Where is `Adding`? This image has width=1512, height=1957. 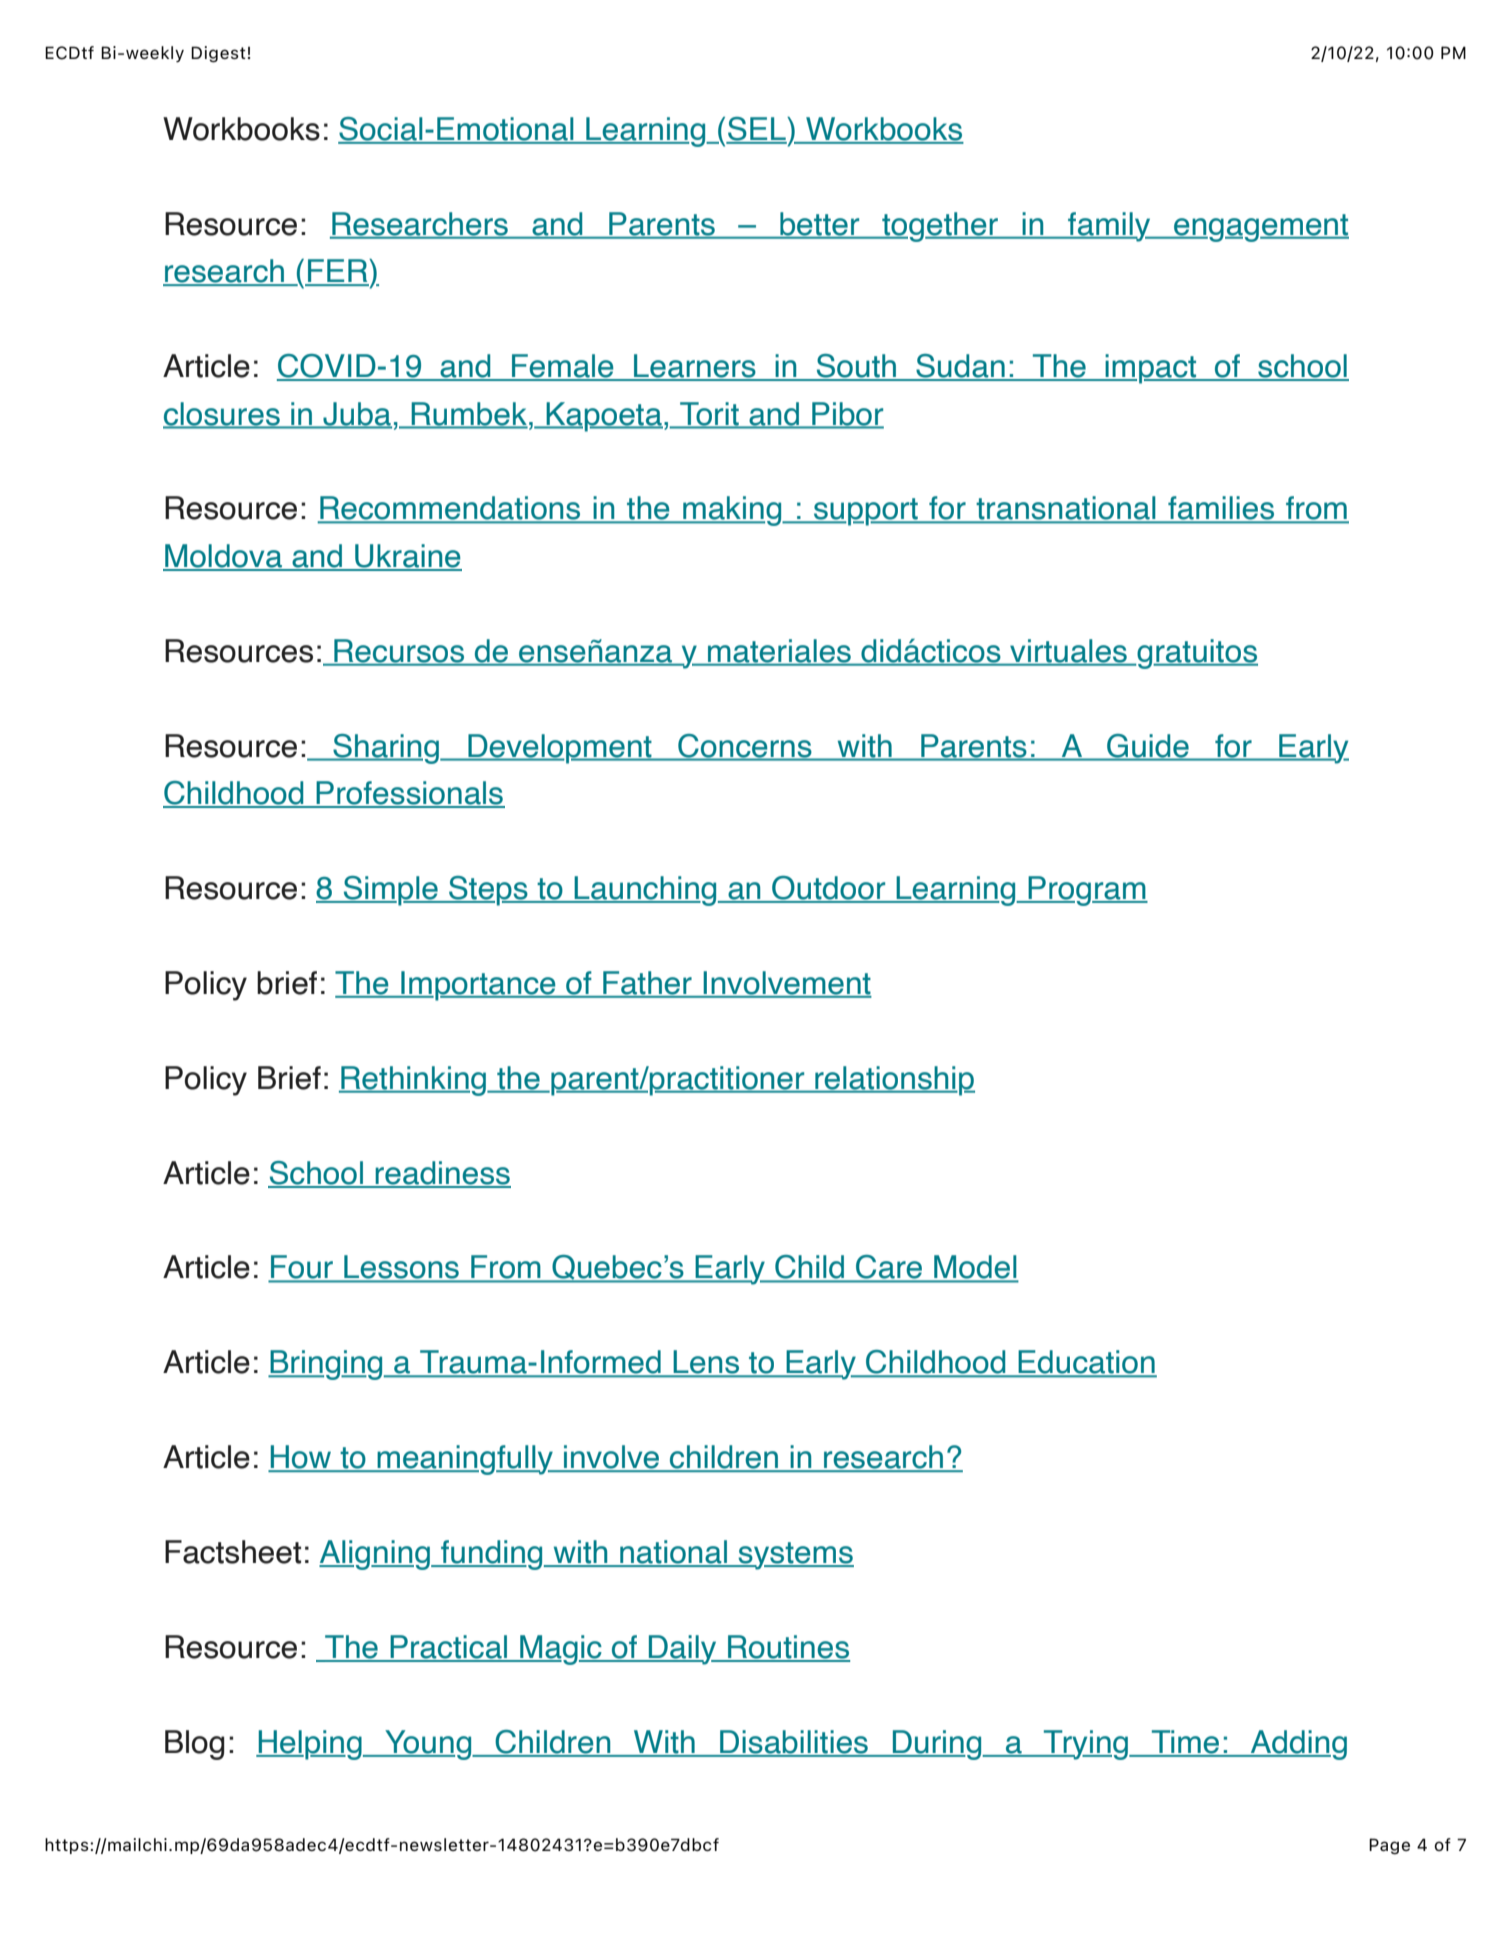
Adding is located at coordinates (1298, 1745).
